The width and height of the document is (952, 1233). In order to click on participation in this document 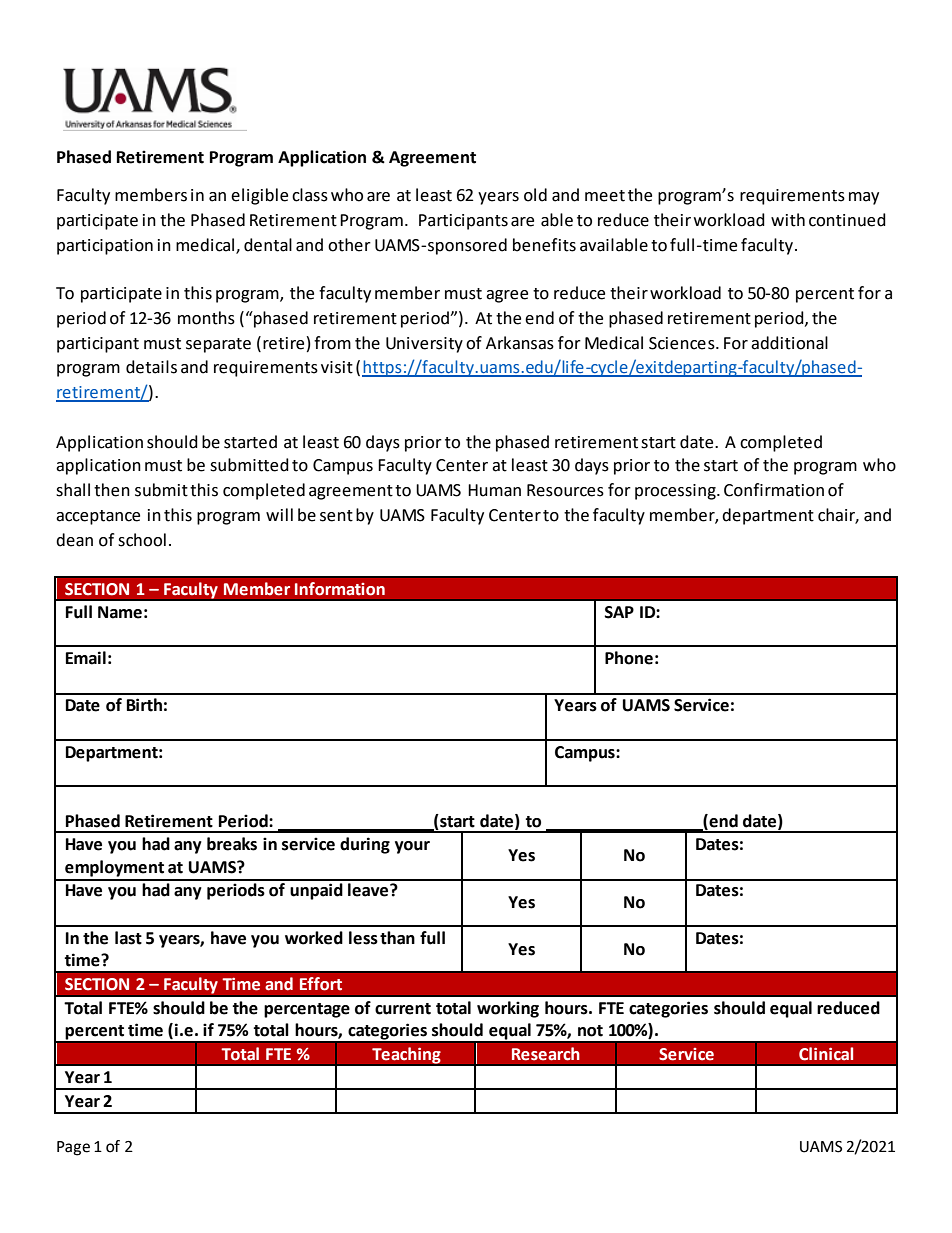, I will do `click(105, 247)`.
